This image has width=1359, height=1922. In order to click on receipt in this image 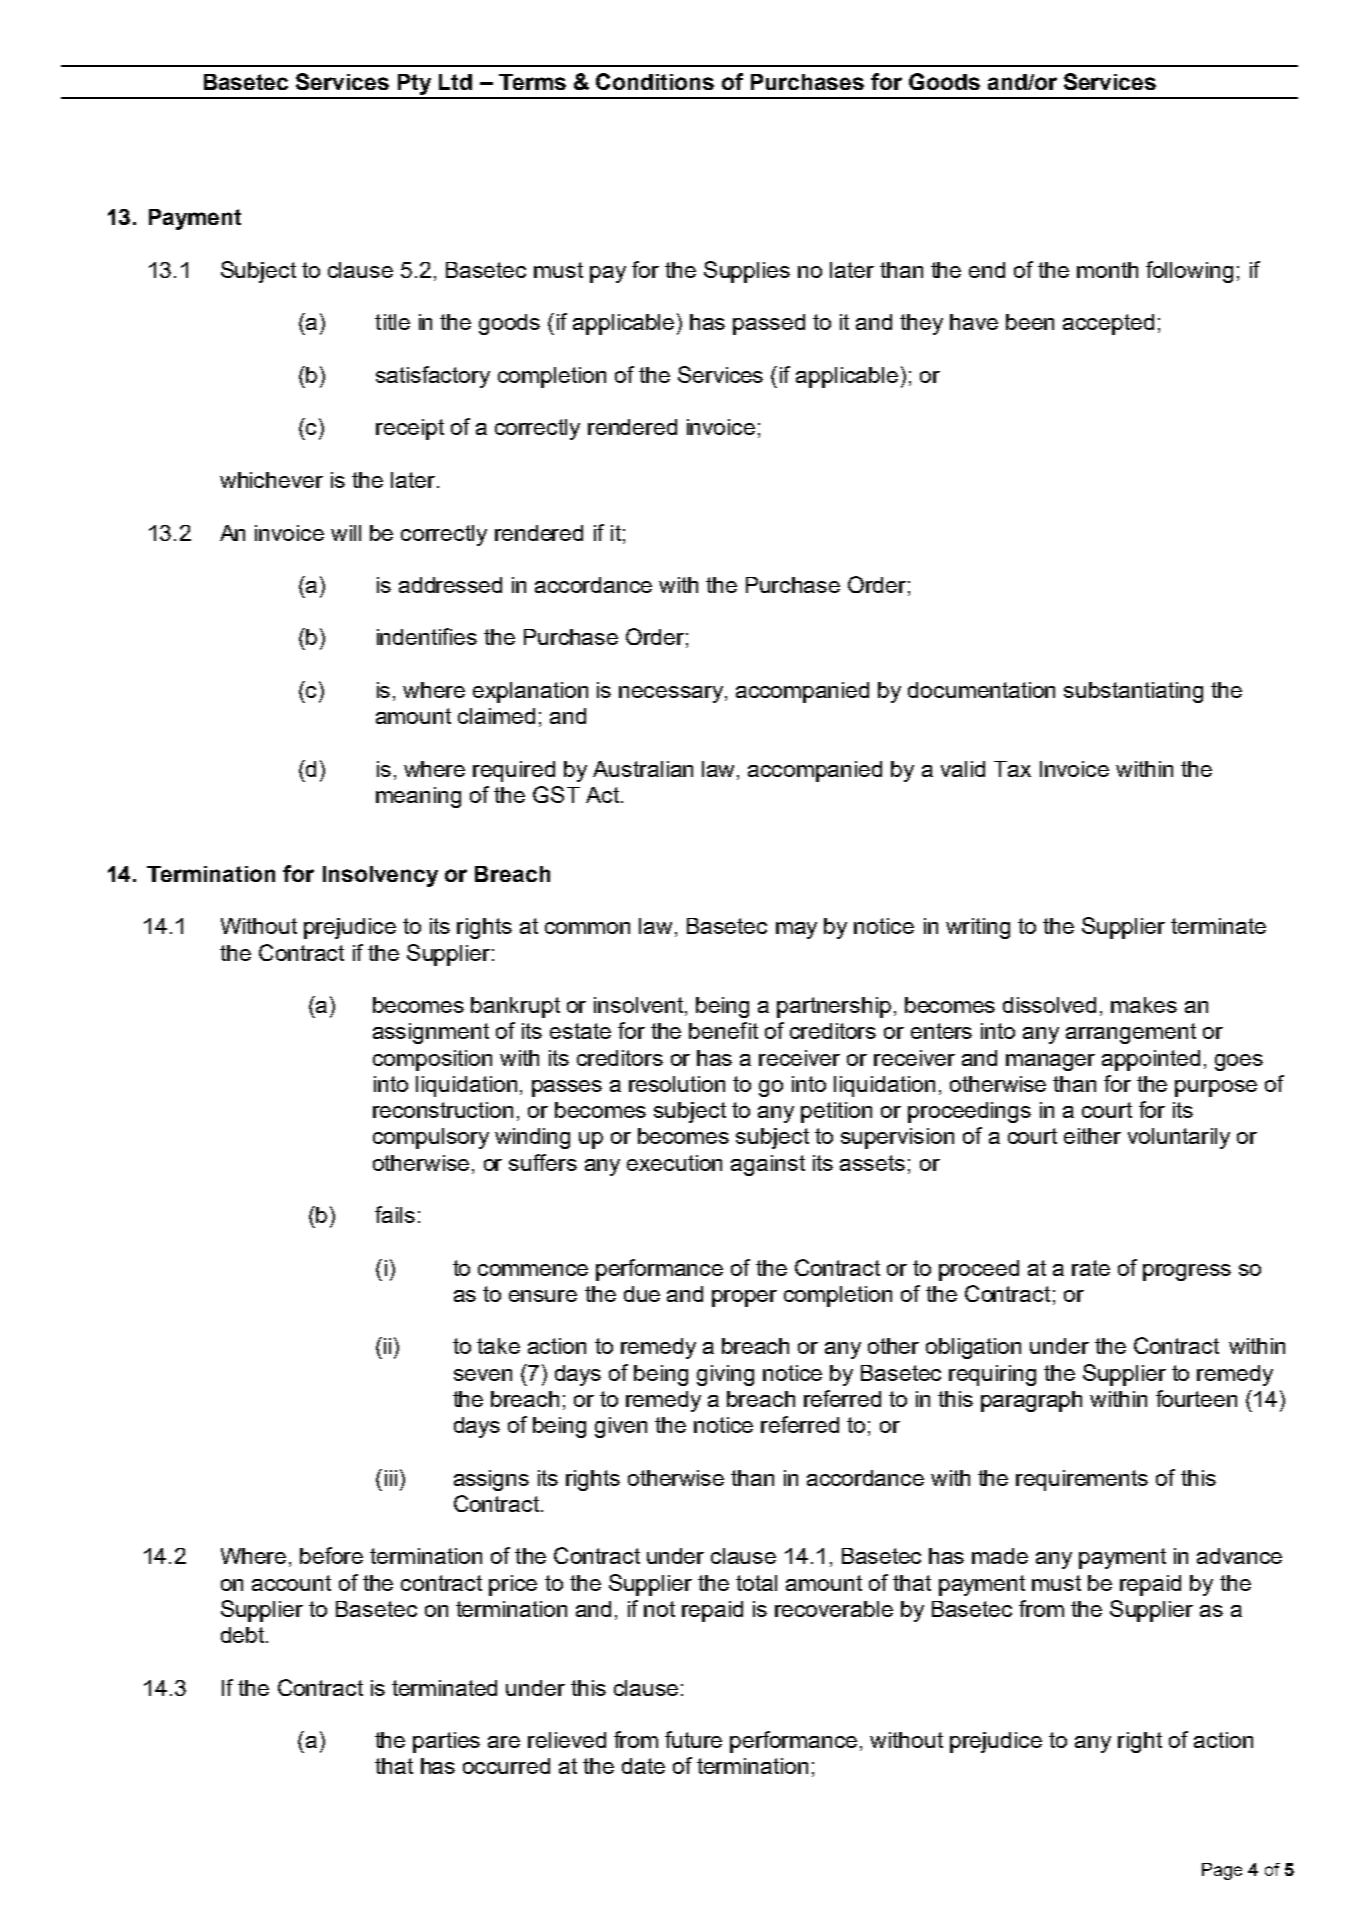, I will do `click(410, 429)`.
